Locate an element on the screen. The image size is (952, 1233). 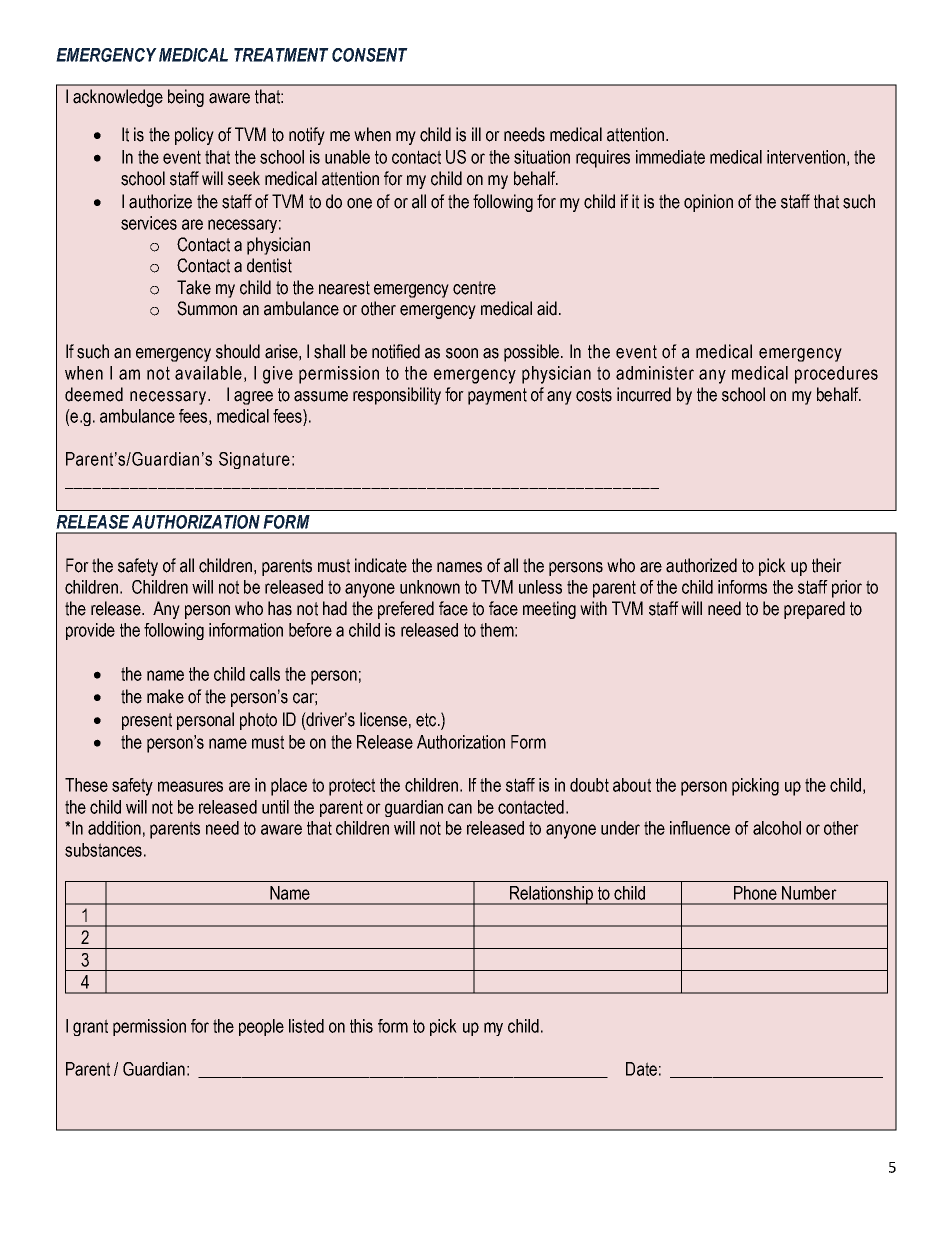
opinion is located at coordinates (708, 203).
